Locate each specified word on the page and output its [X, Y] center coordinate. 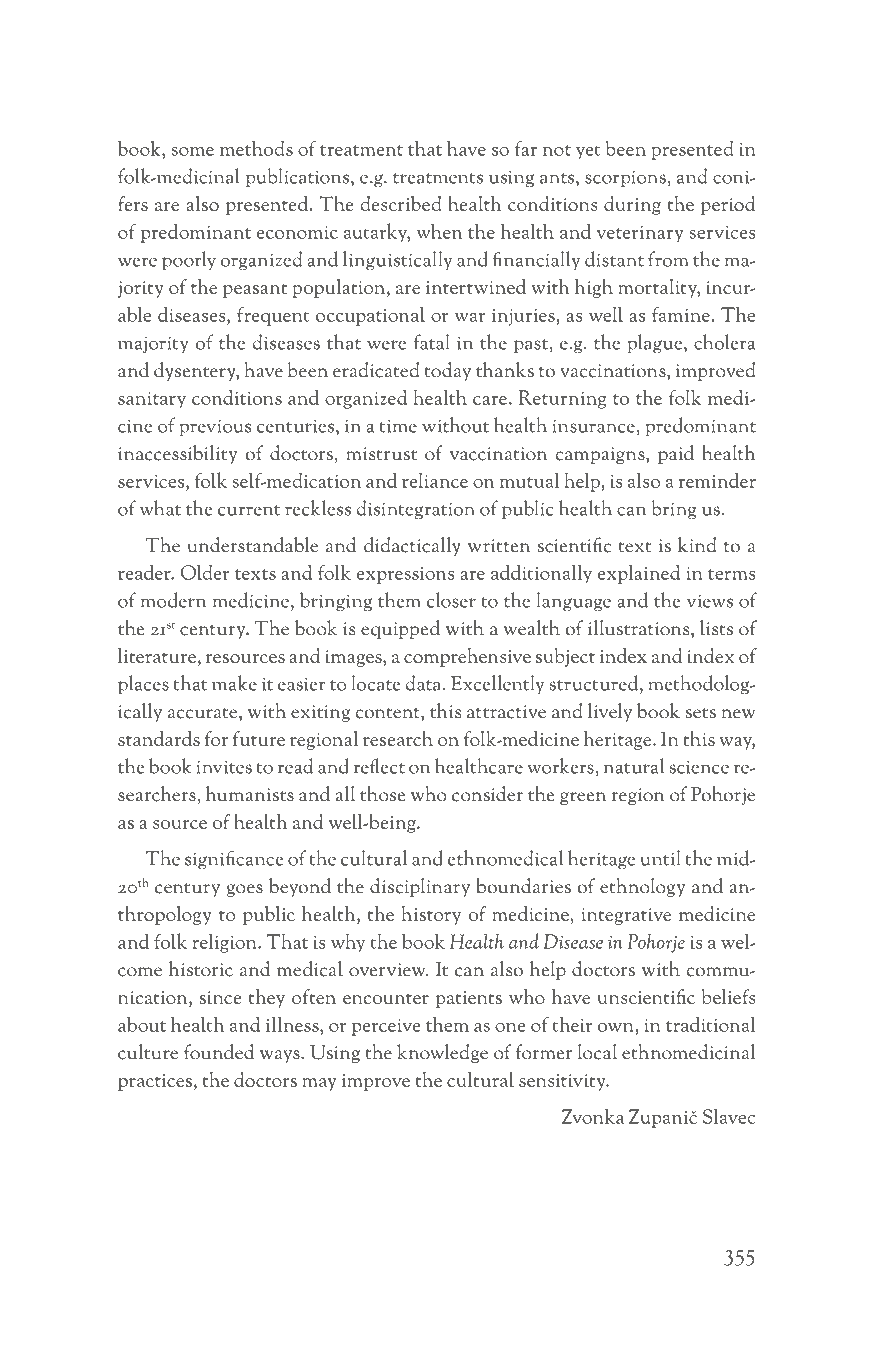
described [401, 203]
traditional [711, 1024]
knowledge [442, 1053]
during [632, 205]
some [193, 151]
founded [219, 1052]
